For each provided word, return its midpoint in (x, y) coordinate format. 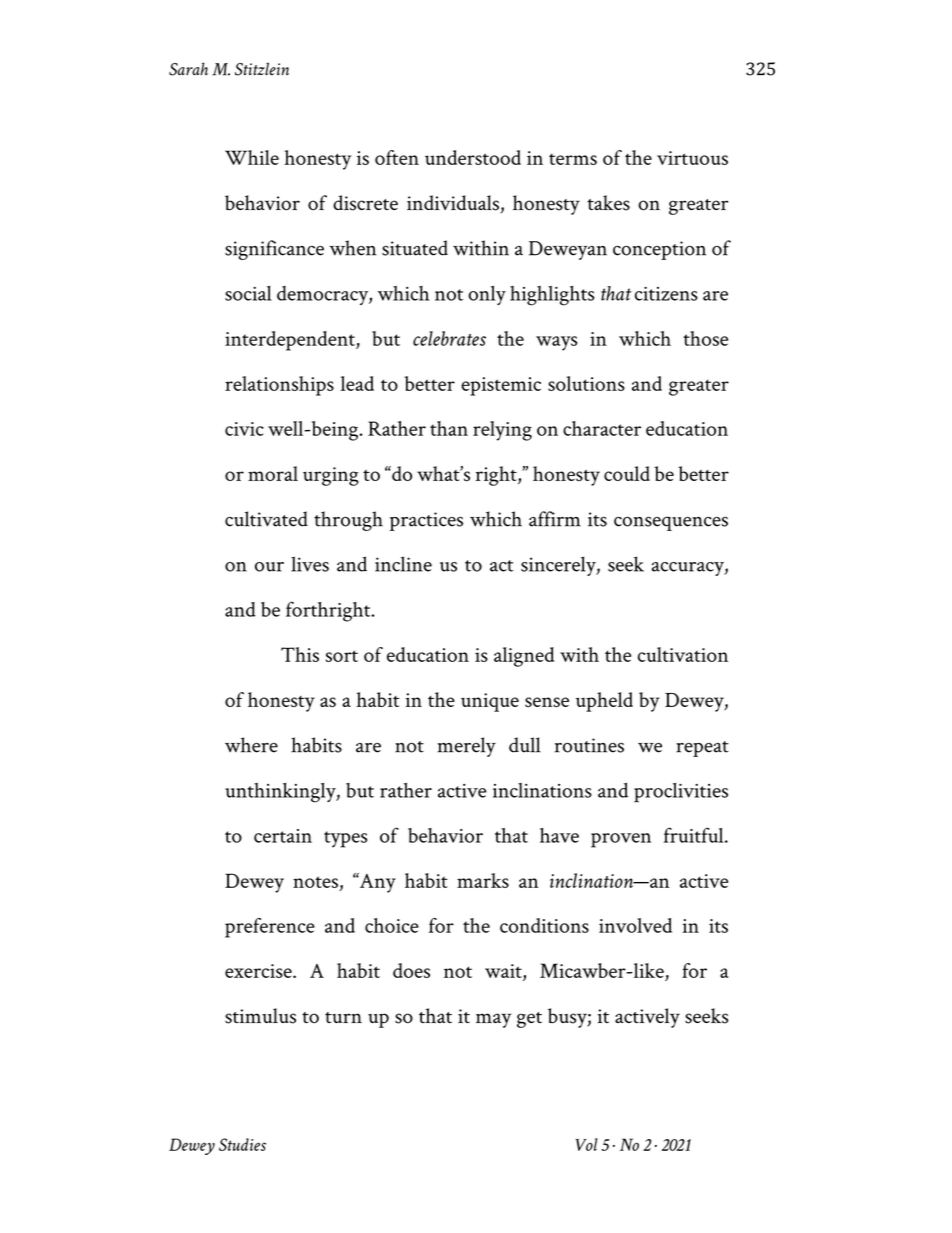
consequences (671, 523)
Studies (242, 1144)
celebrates (449, 338)
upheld (604, 702)
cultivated (266, 519)
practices (426, 521)
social (248, 293)
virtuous (692, 158)
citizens (666, 294)
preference (270, 928)
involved (635, 925)
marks (483, 880)
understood (473, 157)
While (252, 157)
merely (467, 747)
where (251, 745)
